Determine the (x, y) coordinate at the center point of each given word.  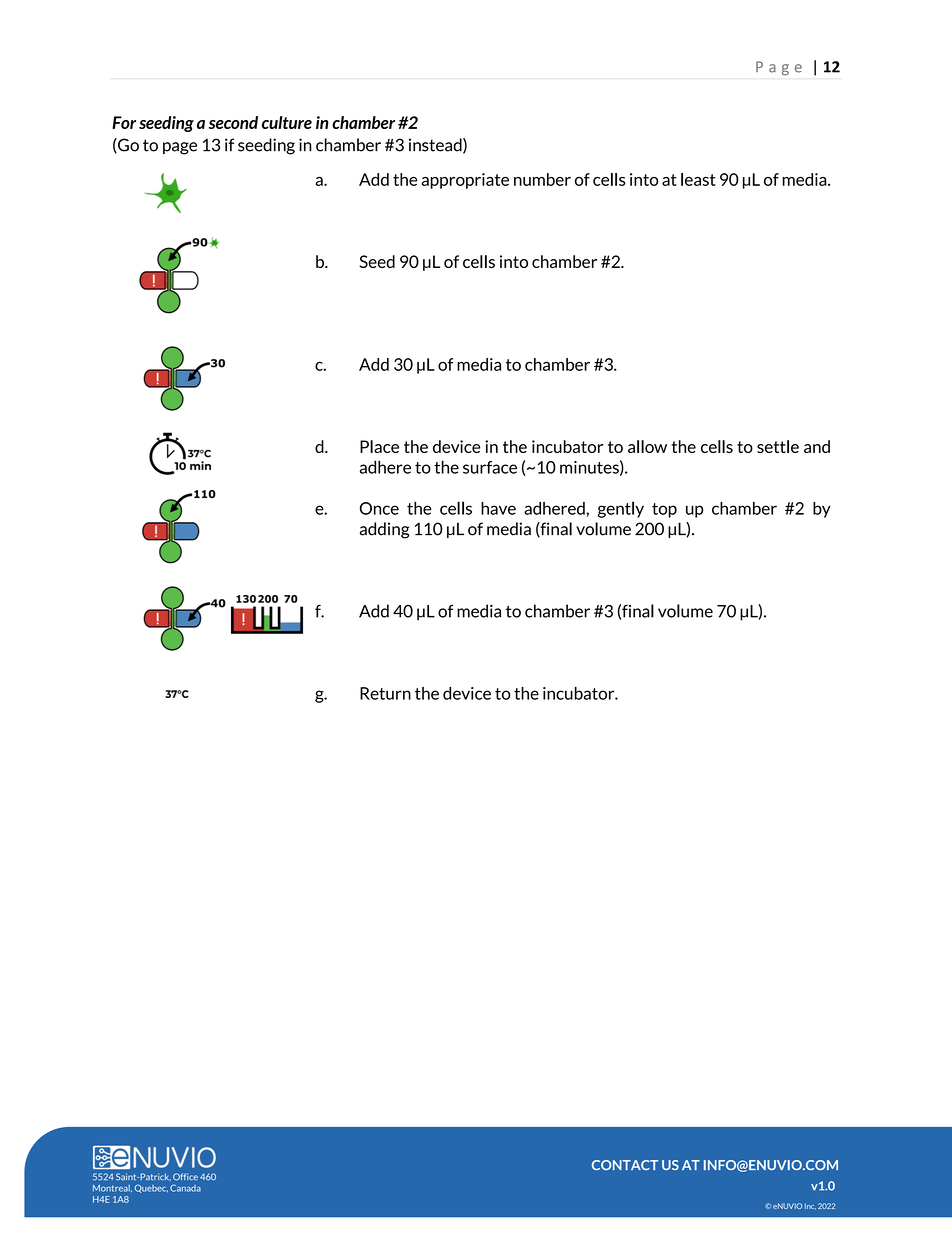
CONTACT (625, 1165)
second (233, 122)
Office (185, 1177)
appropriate (465, 181)
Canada (185, 1188)
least (698, 179)
